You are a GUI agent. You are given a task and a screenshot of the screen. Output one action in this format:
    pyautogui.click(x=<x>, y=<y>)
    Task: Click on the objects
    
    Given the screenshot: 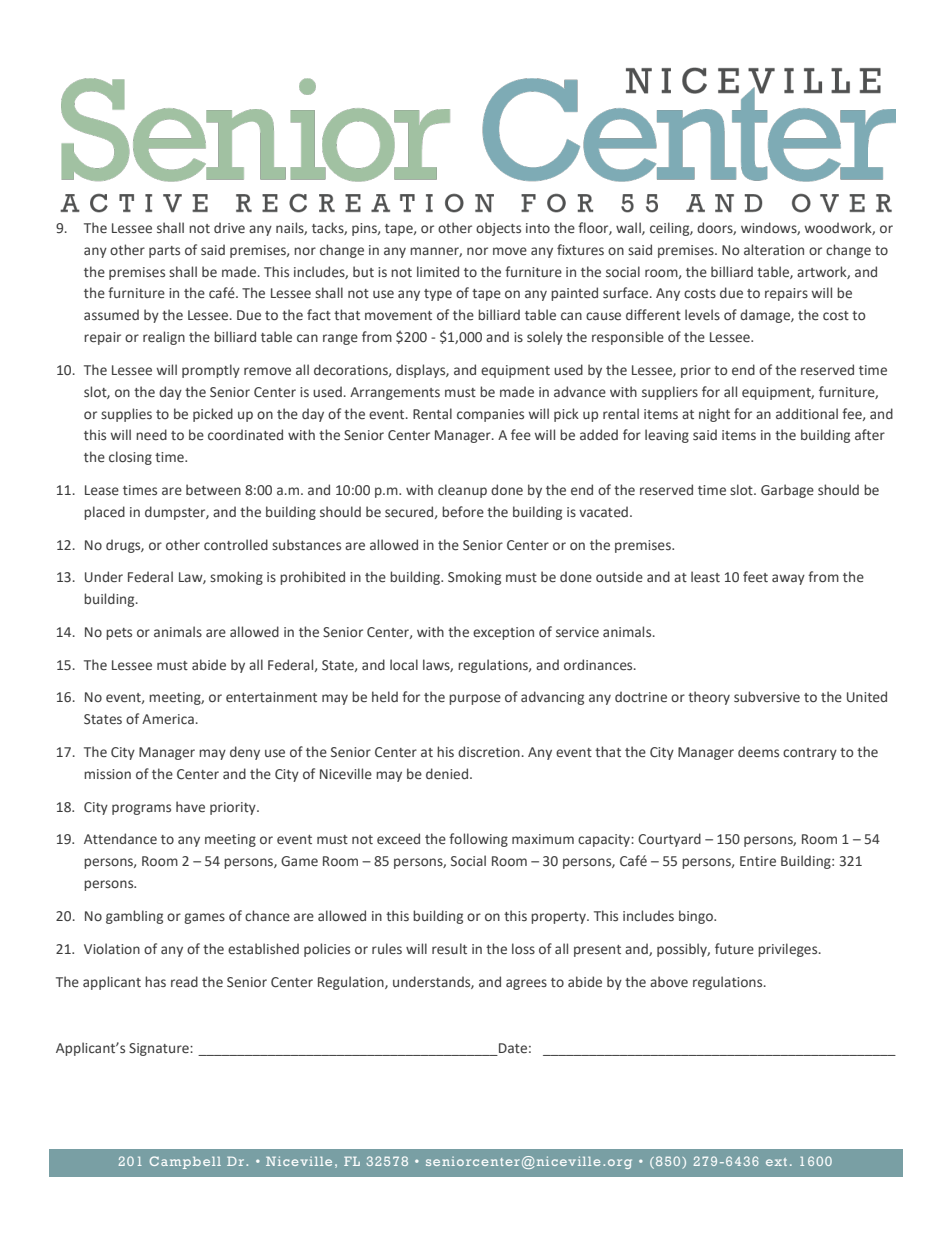 What is the action you would take?
    pyautogui.click(x=498, y=229)
